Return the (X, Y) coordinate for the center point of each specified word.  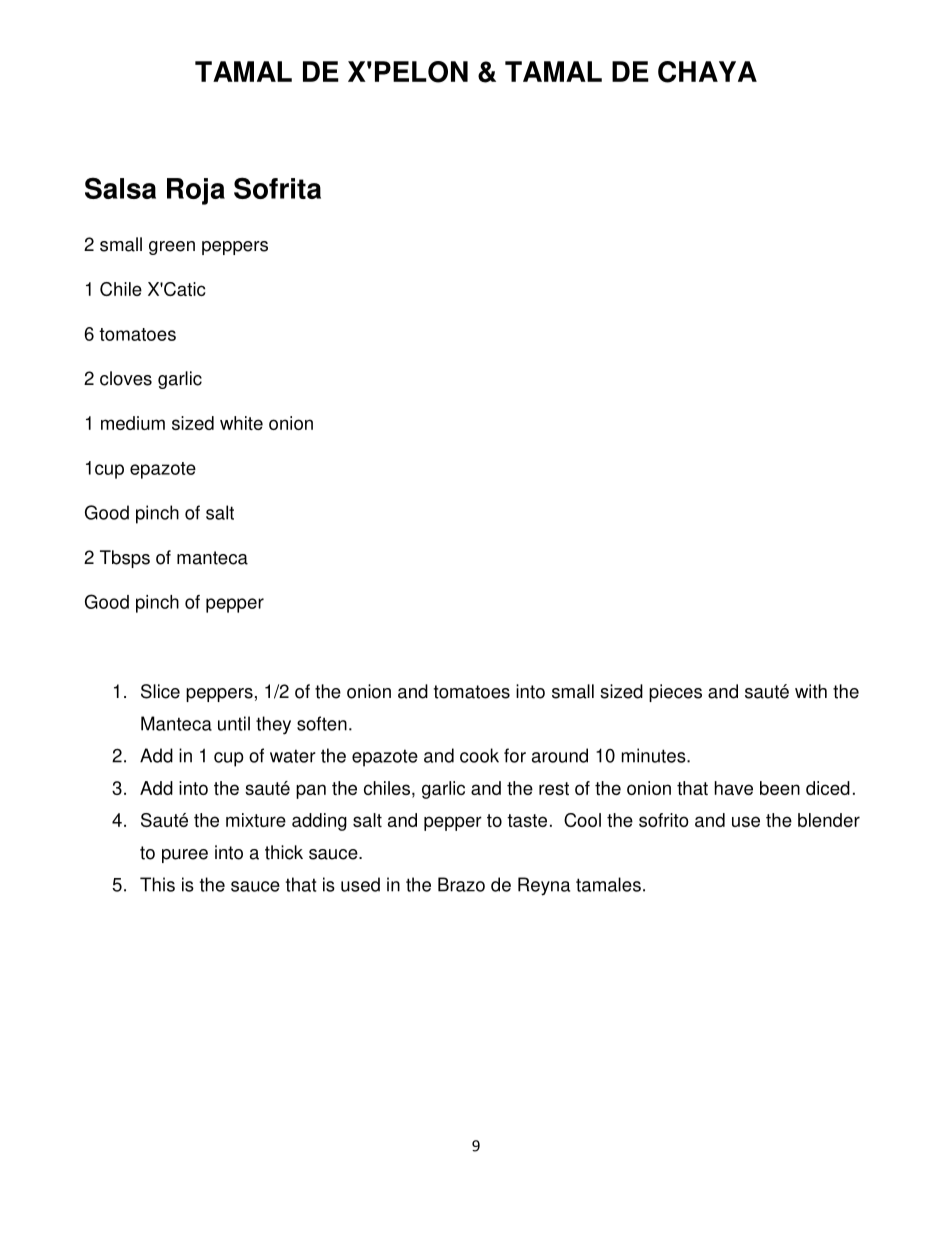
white (241, 423)
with (811, 691)
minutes (655, 755)
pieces (675, 693)
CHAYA (707, 72)
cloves (126, 378)
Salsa (120, 188)
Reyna (544, 886)
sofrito (664, 820)
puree (185, 856)
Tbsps (125, 559)
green (172, 248)
